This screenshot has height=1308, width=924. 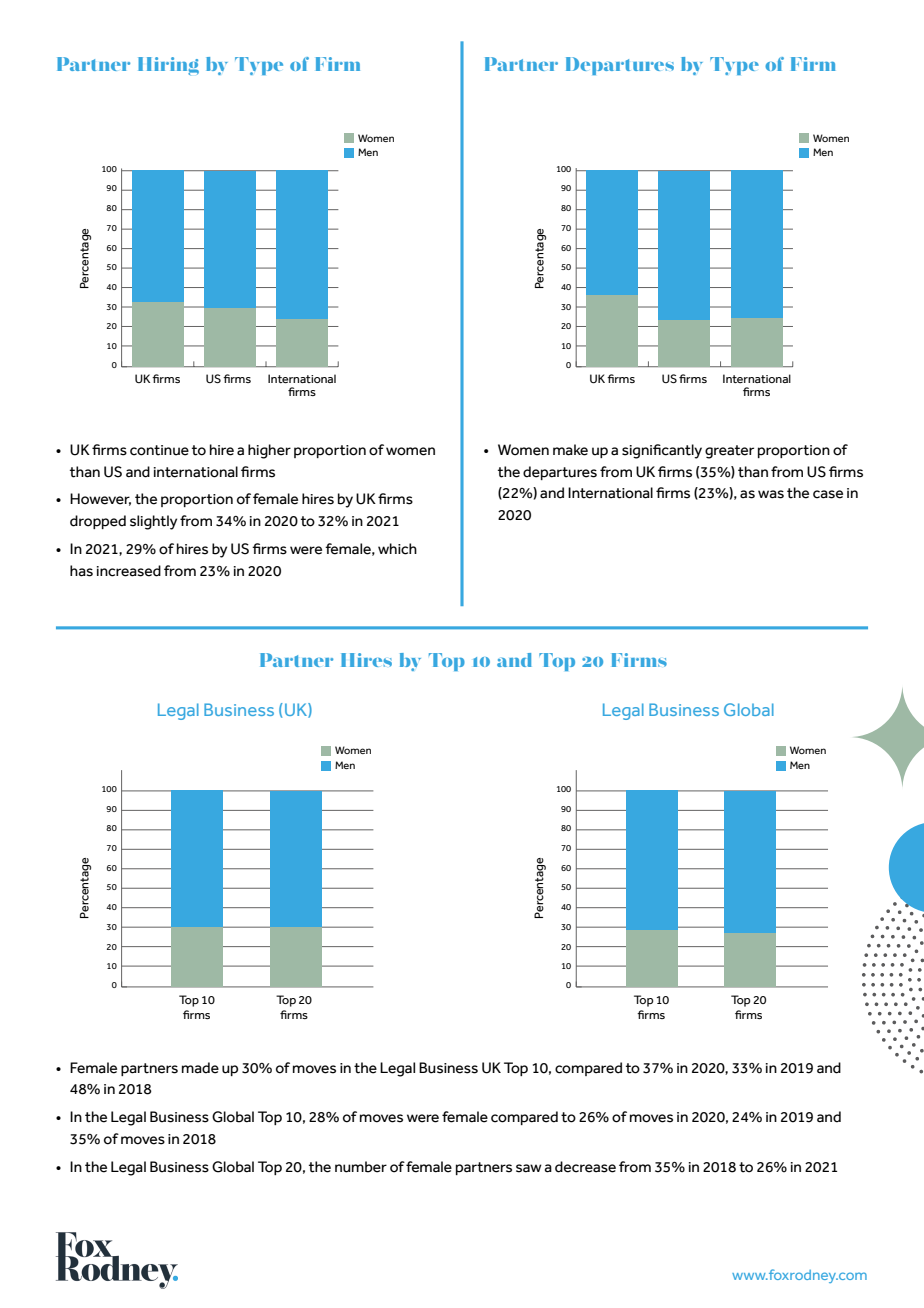 What do you see at coordinates (200, 1068) in the screenshot?
I see `made` at bounding box center [200, 1068].
